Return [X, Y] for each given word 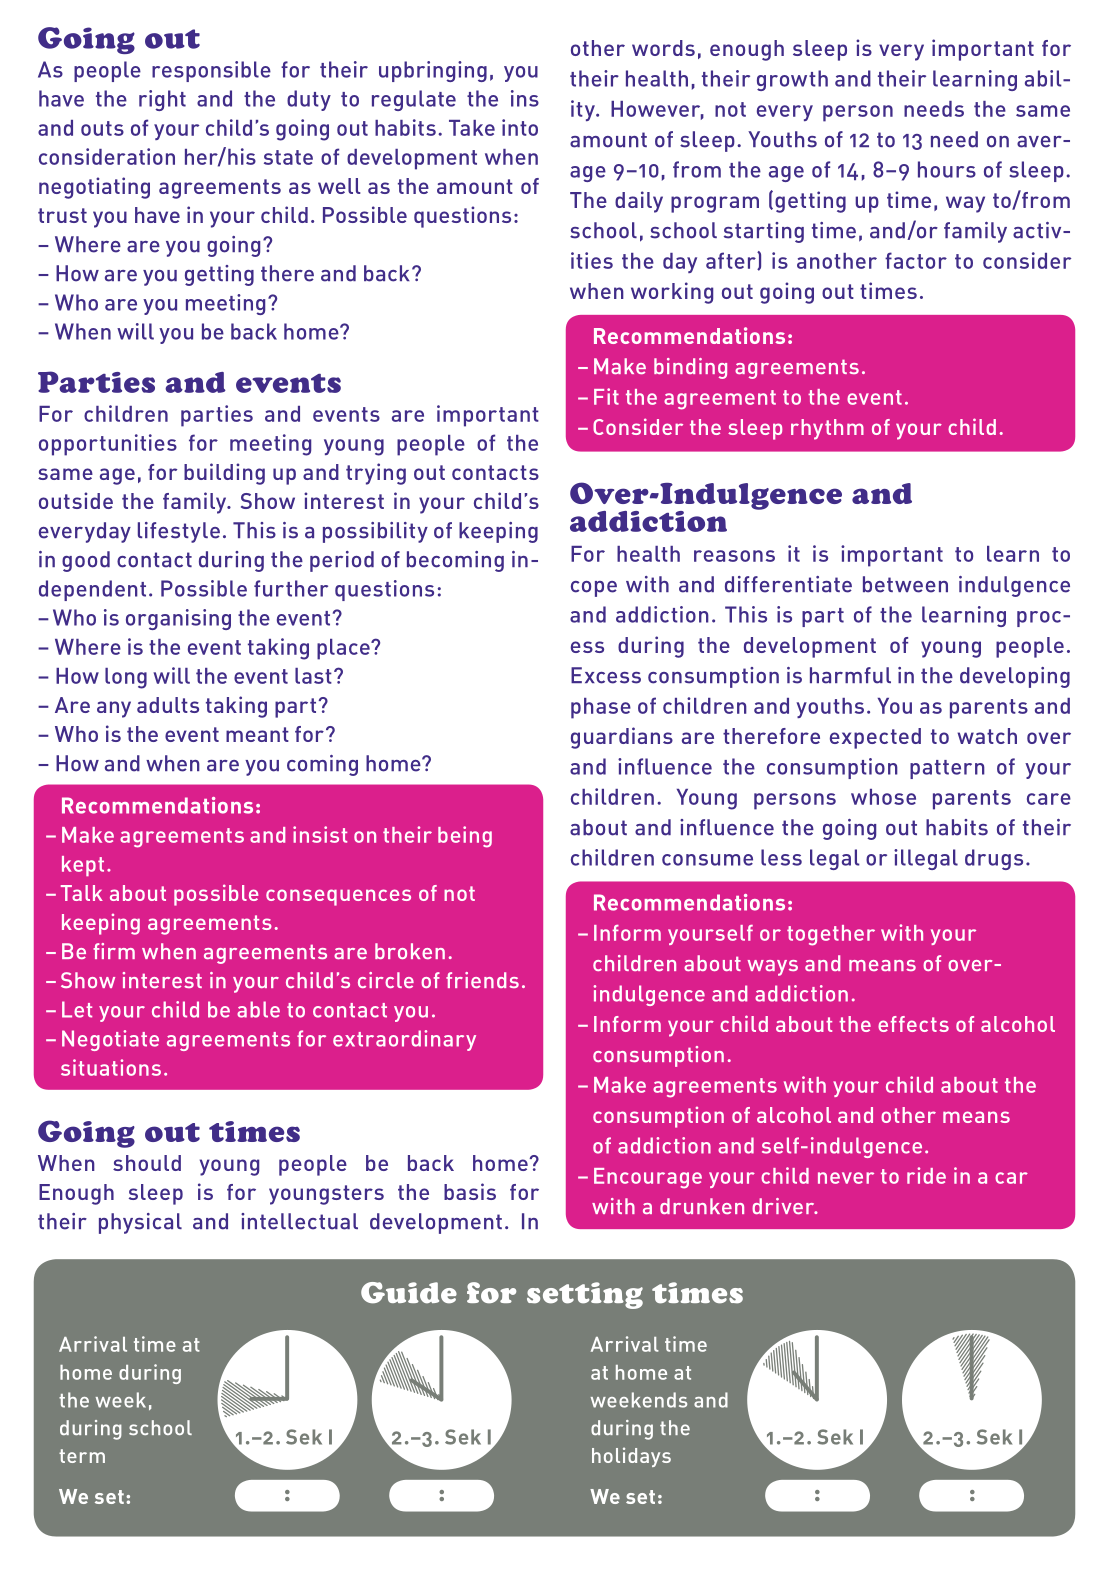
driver [784, 1206]
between [905, 584]
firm [114, 951]
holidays [631, 1457]
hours [947, 169]
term [82, 1456]
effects [913, 1024]
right [162, 100]
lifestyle [179, 532]
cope [594, 589]
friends [482, 980]
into [520, 127]
